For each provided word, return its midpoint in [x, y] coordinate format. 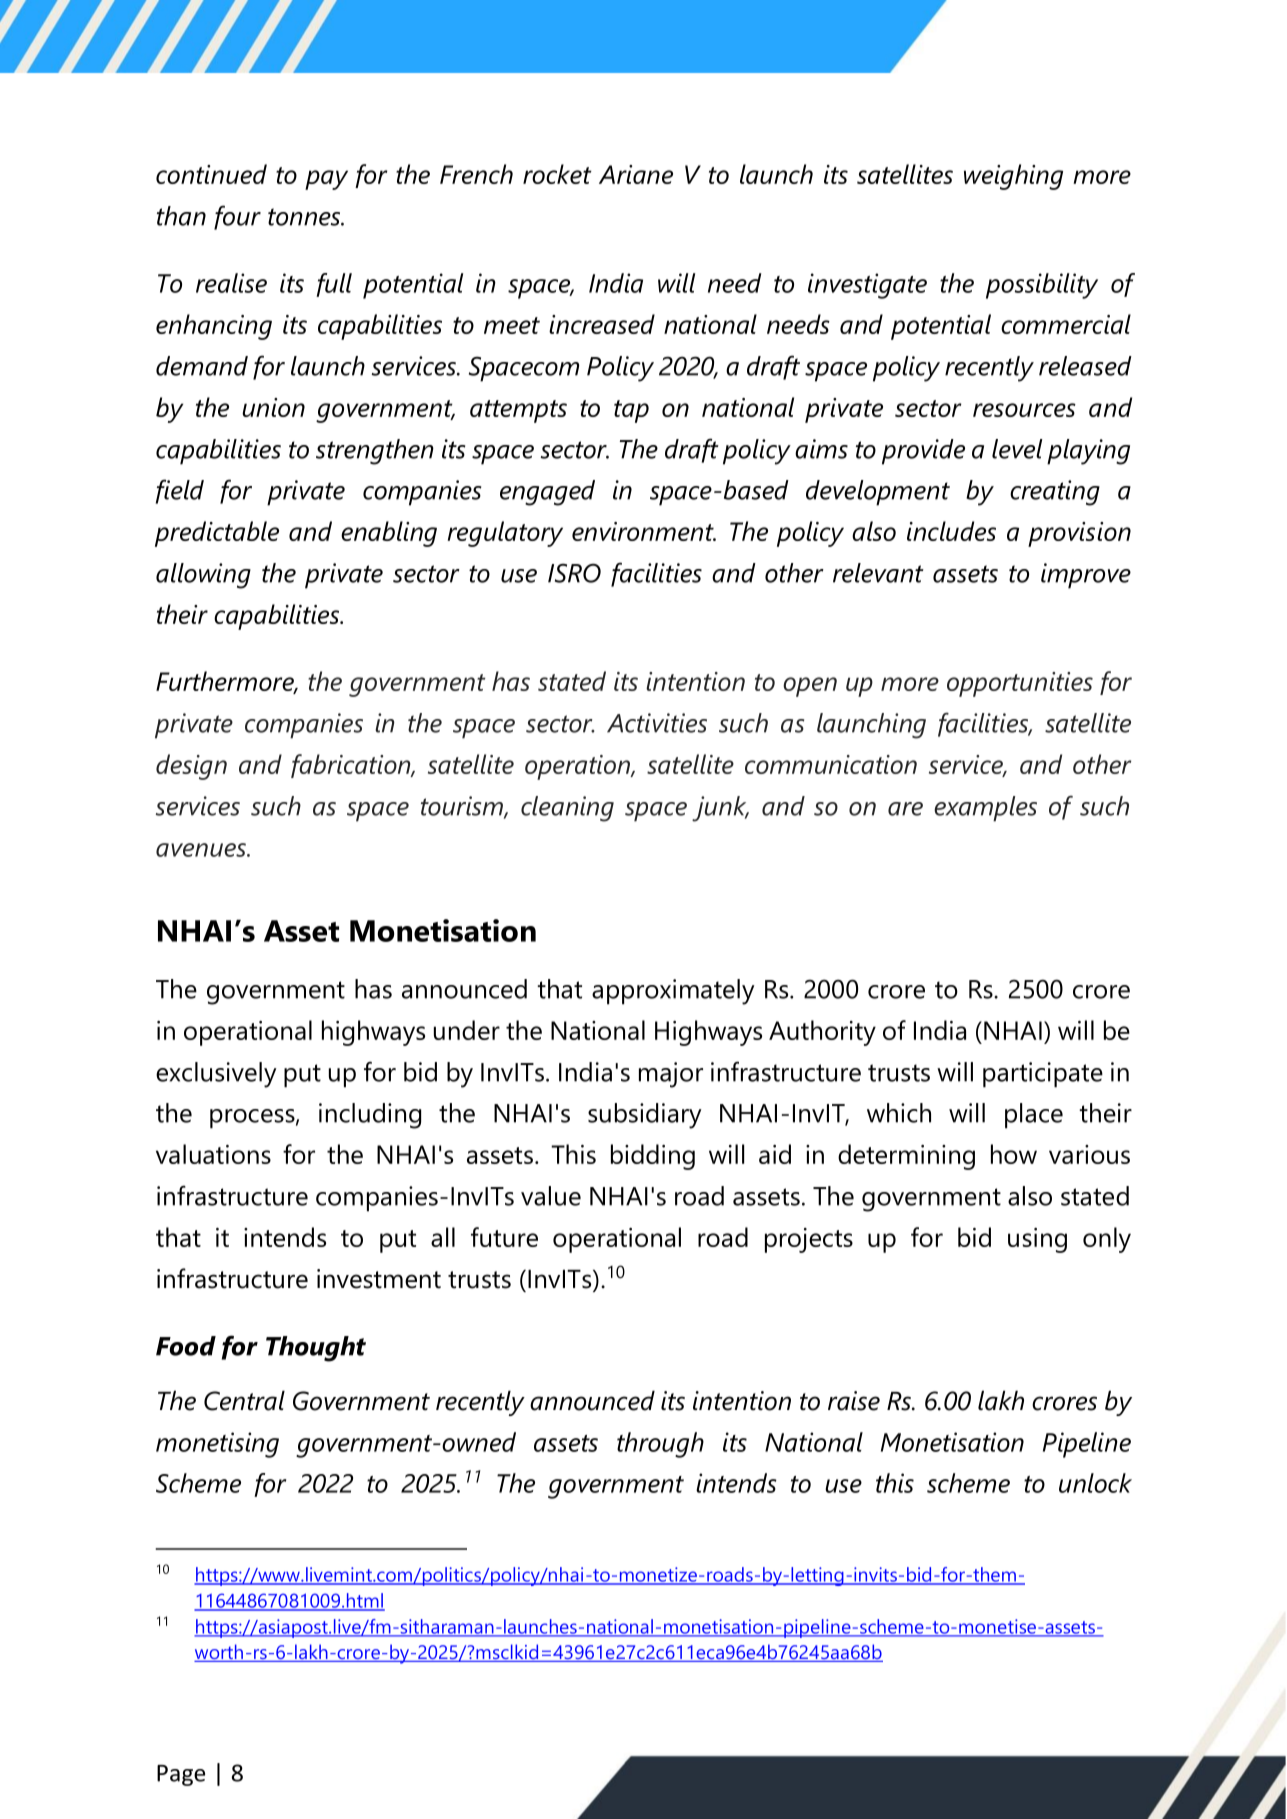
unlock [1095, 1483]
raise [854, 1401]
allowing [203, 576]
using [1037, 1240]
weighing [1013, 177]
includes [951, 531]
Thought [316, 1349]
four [237, 217]
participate [1043, 1075]
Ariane [636, 174]
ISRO [574, 573]
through [660, 1445]
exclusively [216, 1075]
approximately [673, 992]
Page [181, 1775]
